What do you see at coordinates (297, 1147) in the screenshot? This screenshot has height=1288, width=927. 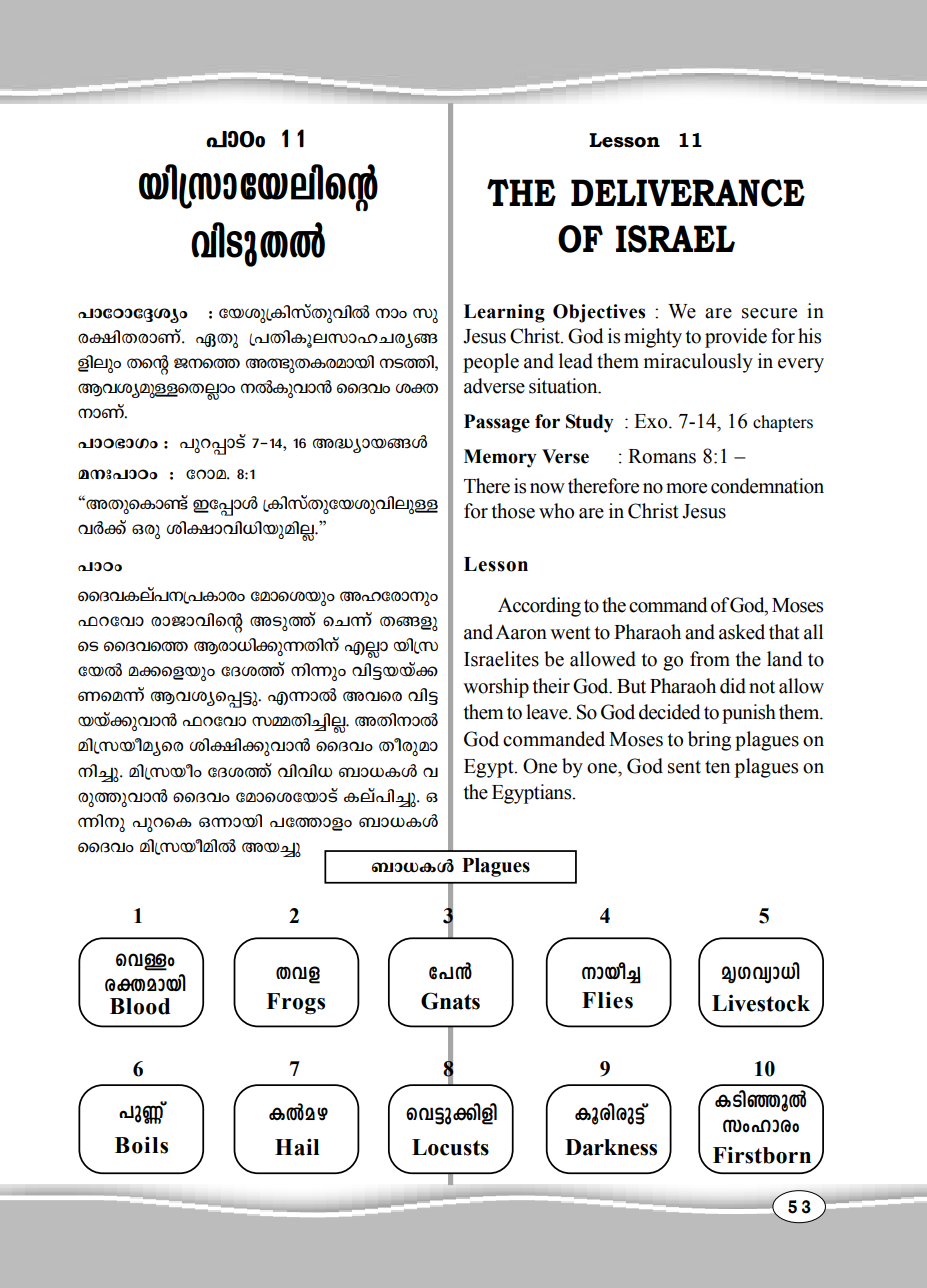 I see `Hail` at bounding box center [297, 1147].
